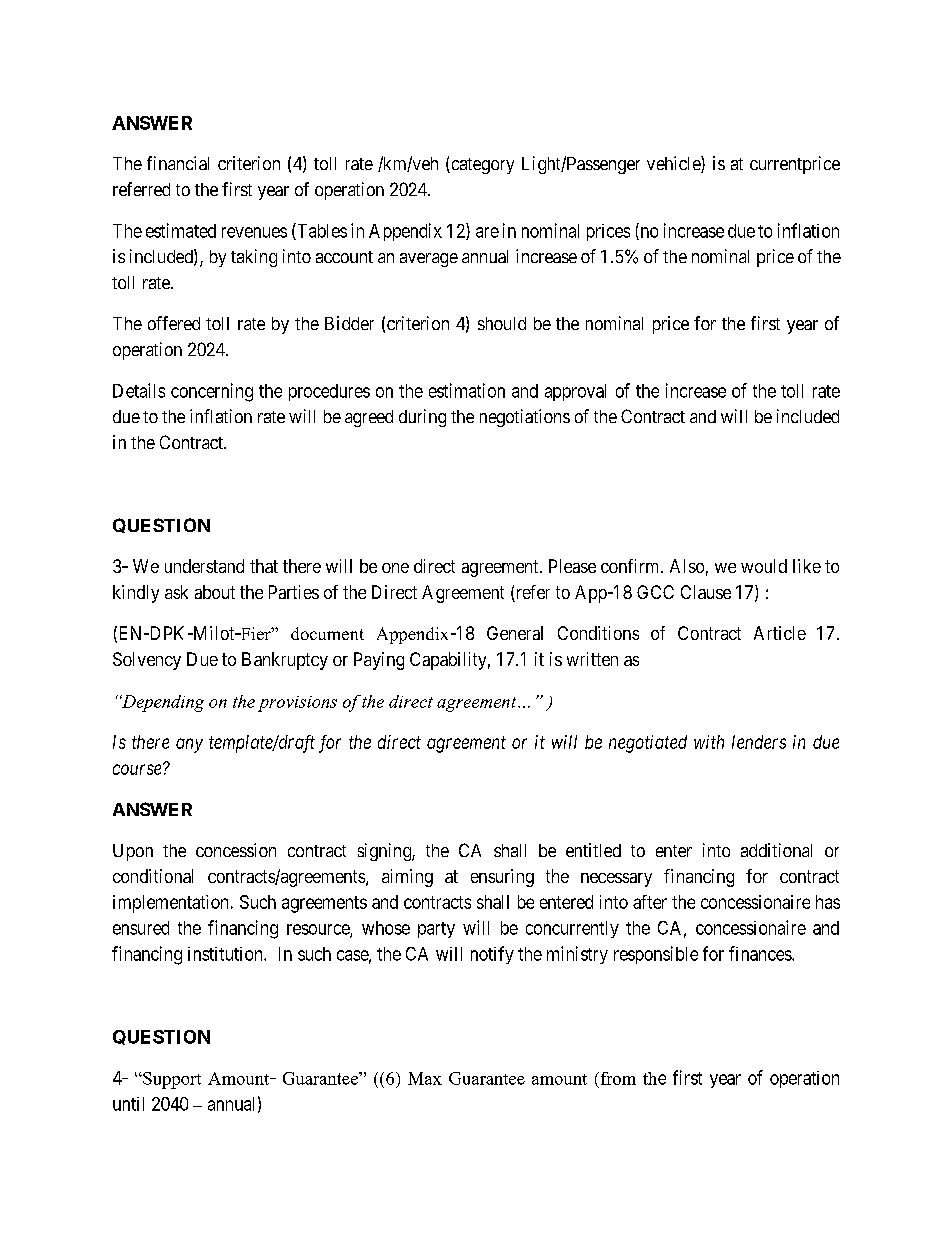 The image size is (952, 1233). I want to click on until, so click(128, 1104).
